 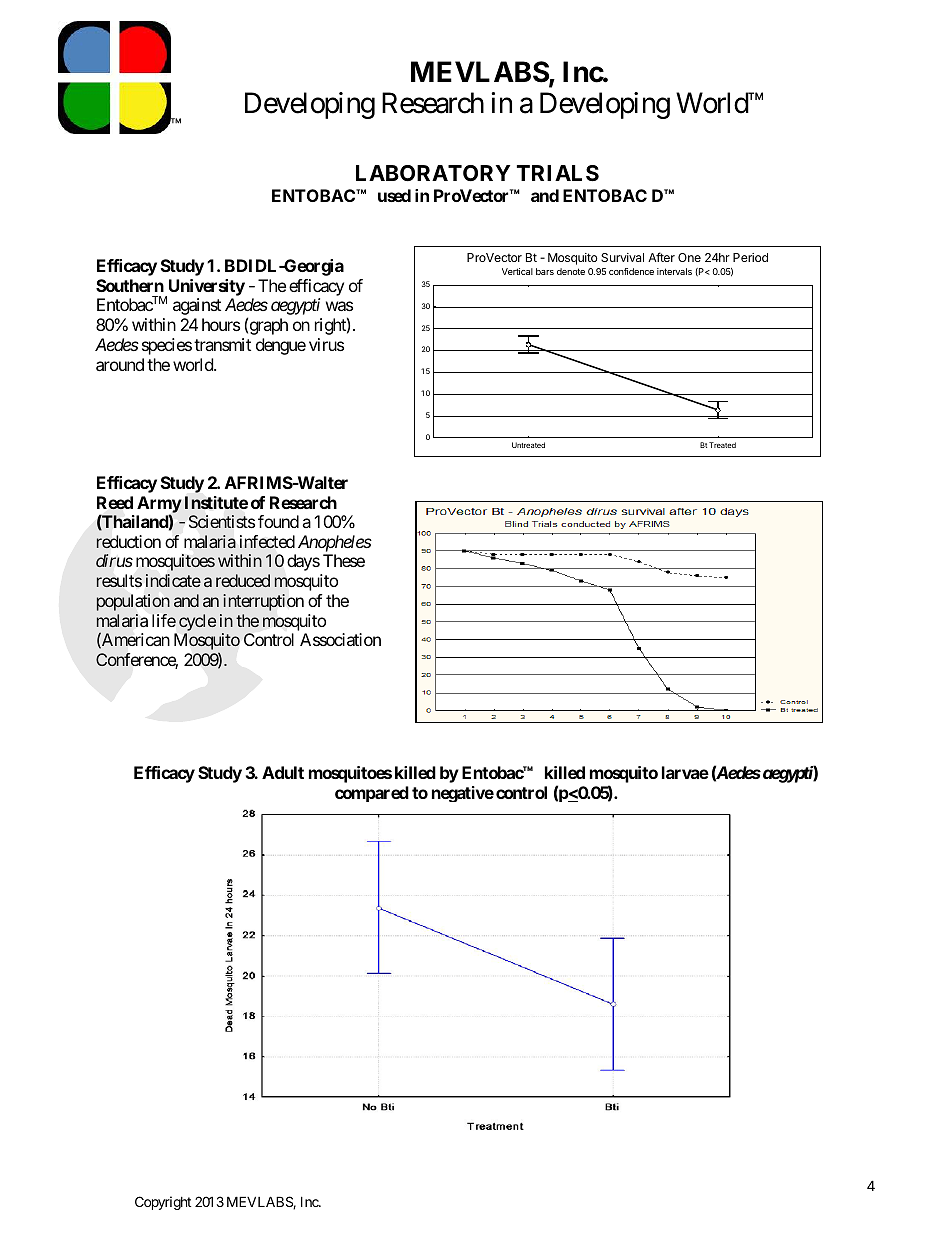 What do you see at coordinates (159, 505) in the screenshot?
I see `Army` at bounding box center [159, 505].
